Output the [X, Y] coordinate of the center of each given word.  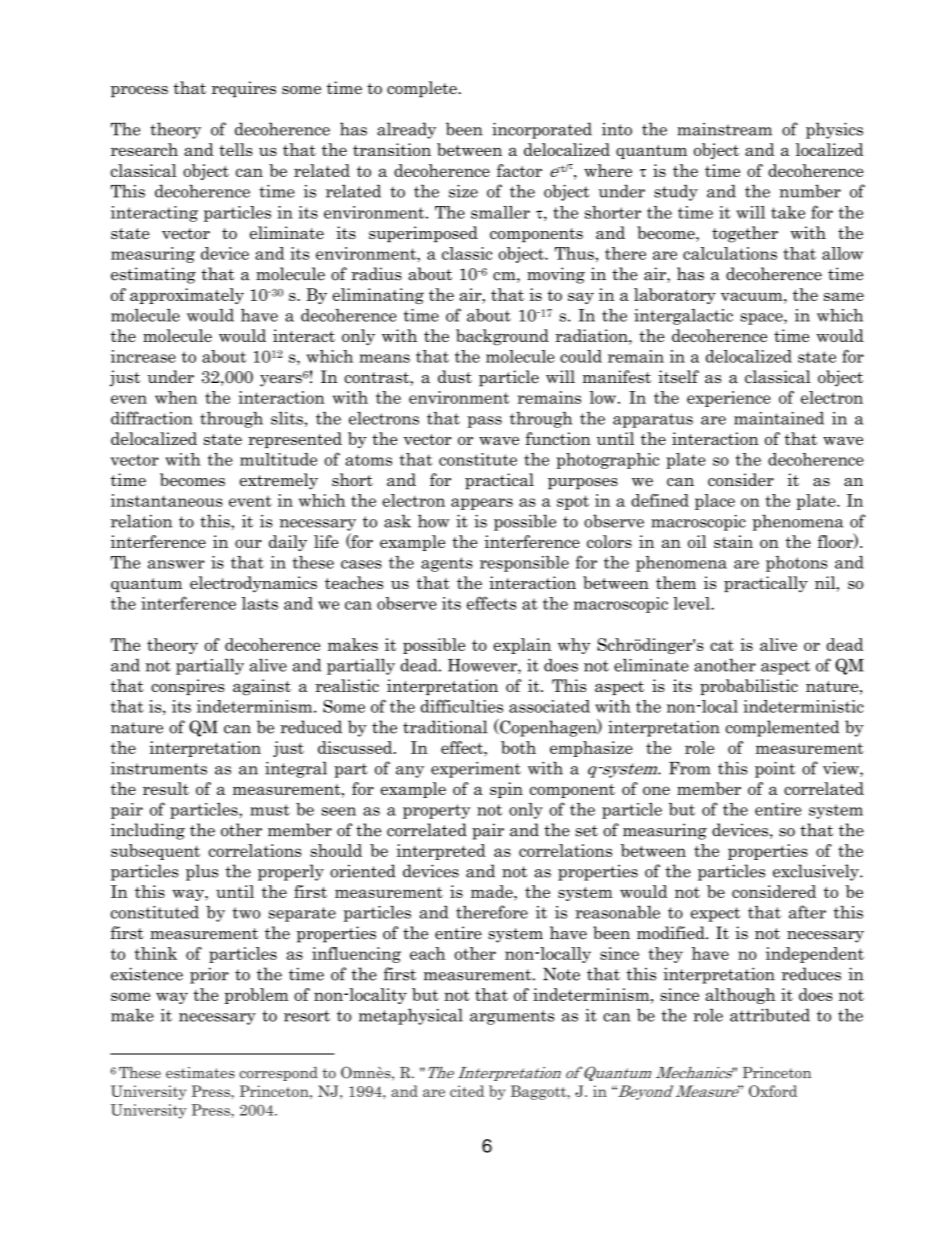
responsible [524, 564]
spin [506, 790]
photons [796, 564]
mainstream [725, 129]
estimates [200, 1073]
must [270, 810]
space [762, 319]
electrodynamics [253, 584]
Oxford [773, 1091]
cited [467, 1091]
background [502, 337]
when [176, 397]
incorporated [542, 130]
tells [236, 149]
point [775, 769]
